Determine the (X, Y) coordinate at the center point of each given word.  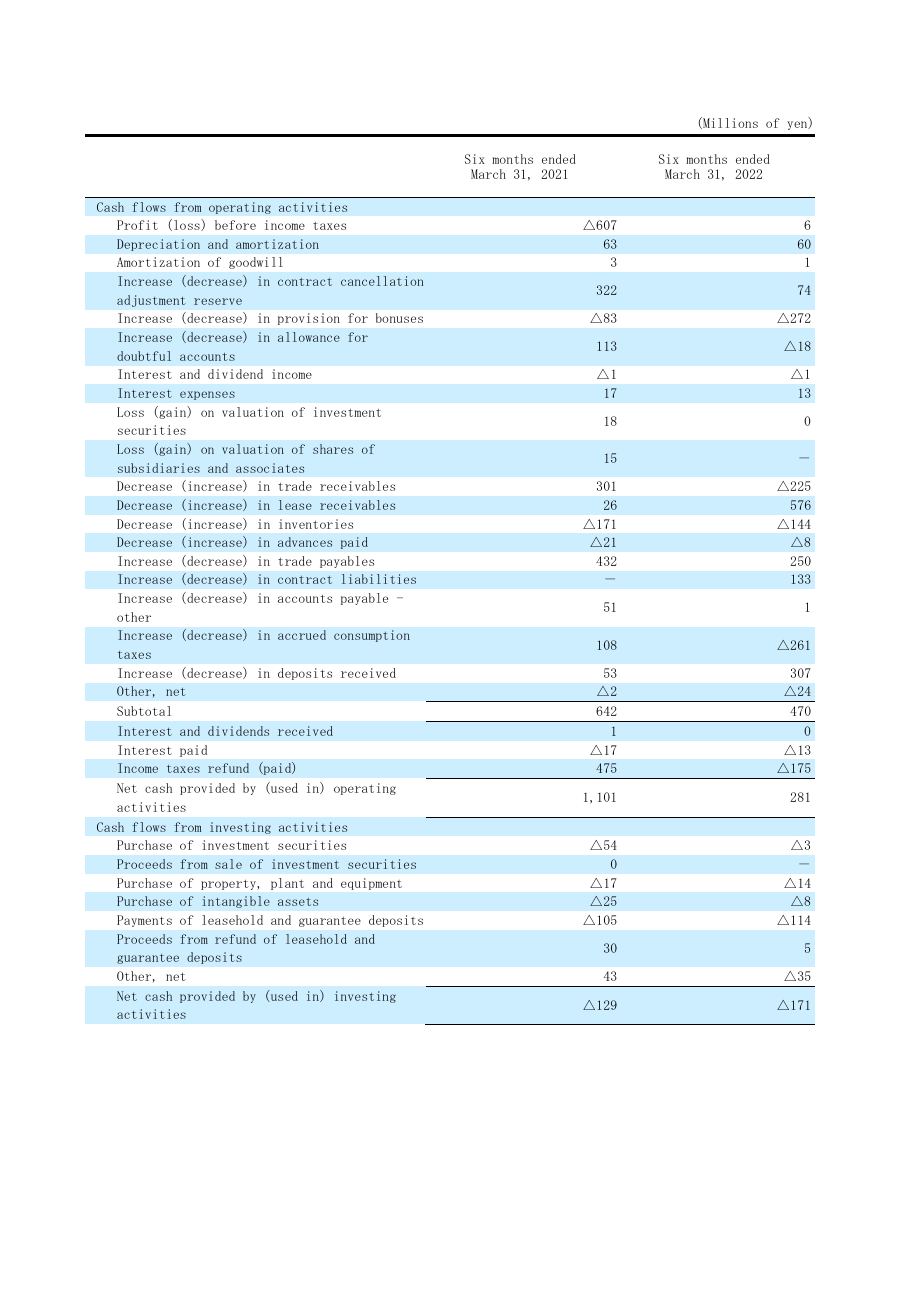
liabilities (379, 579)
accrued (302, 635)
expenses (207, 395)
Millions (729, 123)
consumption (372, 636)
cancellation (382, 281)
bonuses (399, 318)
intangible (236, 902)
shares (333, 449)
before (235, 225)
